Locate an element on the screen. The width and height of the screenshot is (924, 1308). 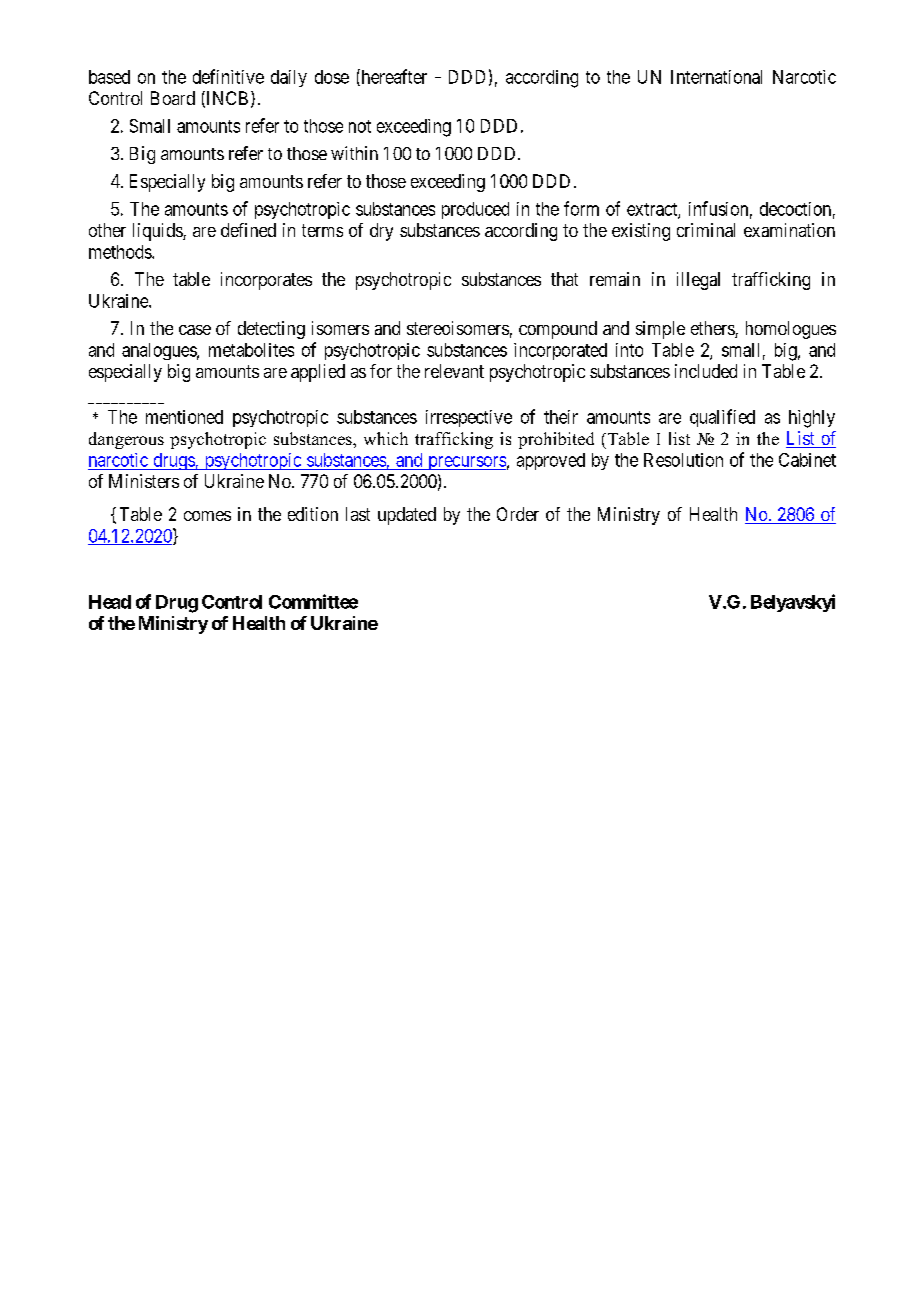
case is located at coordinates (195, 330).
